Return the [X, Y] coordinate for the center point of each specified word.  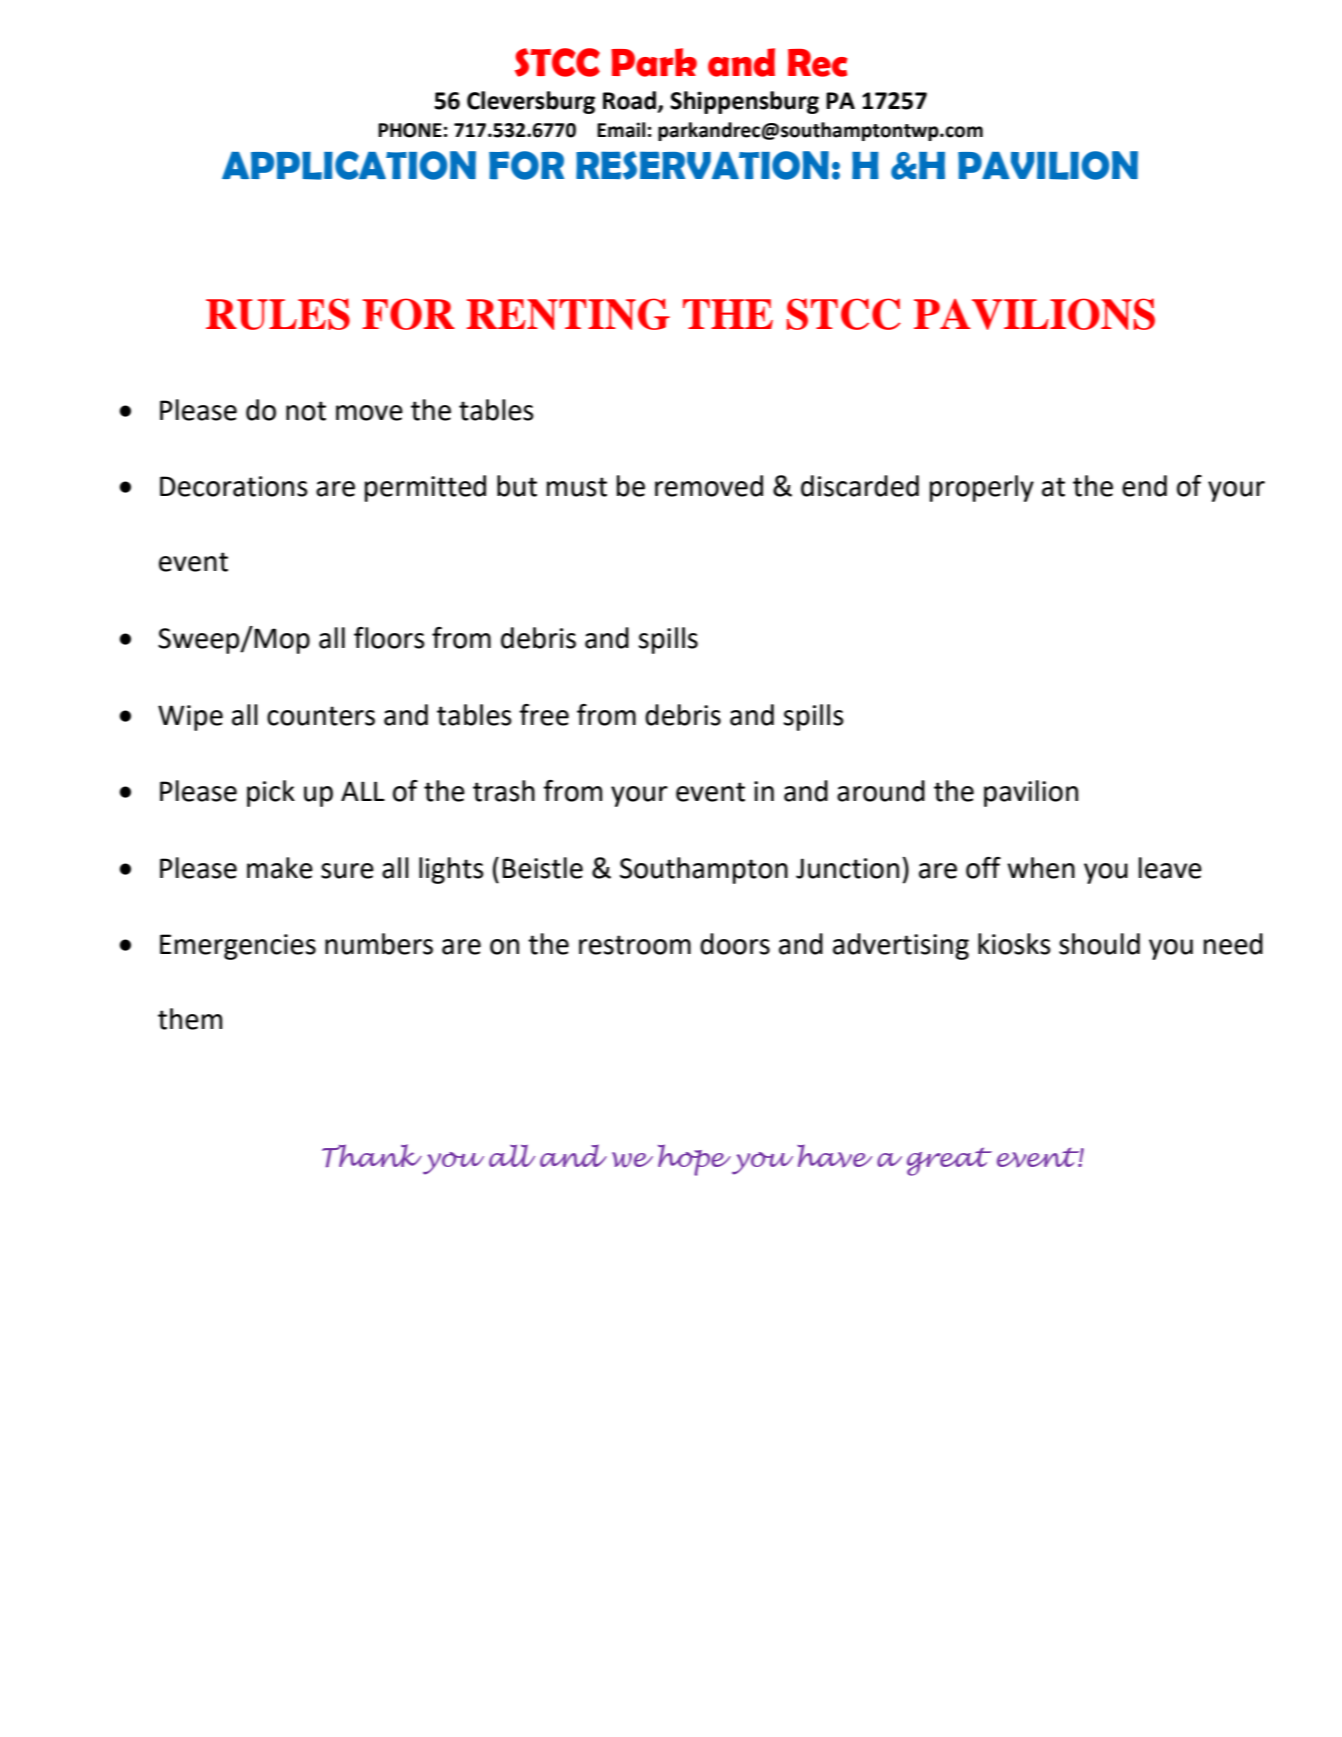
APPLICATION [349, 165]
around [881, 791]
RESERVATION [702, 165]
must [577, 487]
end [1144, 486]
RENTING [568, 314]
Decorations [234, 486]
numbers [379, 944]
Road [629, 100]
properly [982, 488]
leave [1170, 868]
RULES [278, 314]
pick [271, 793]
